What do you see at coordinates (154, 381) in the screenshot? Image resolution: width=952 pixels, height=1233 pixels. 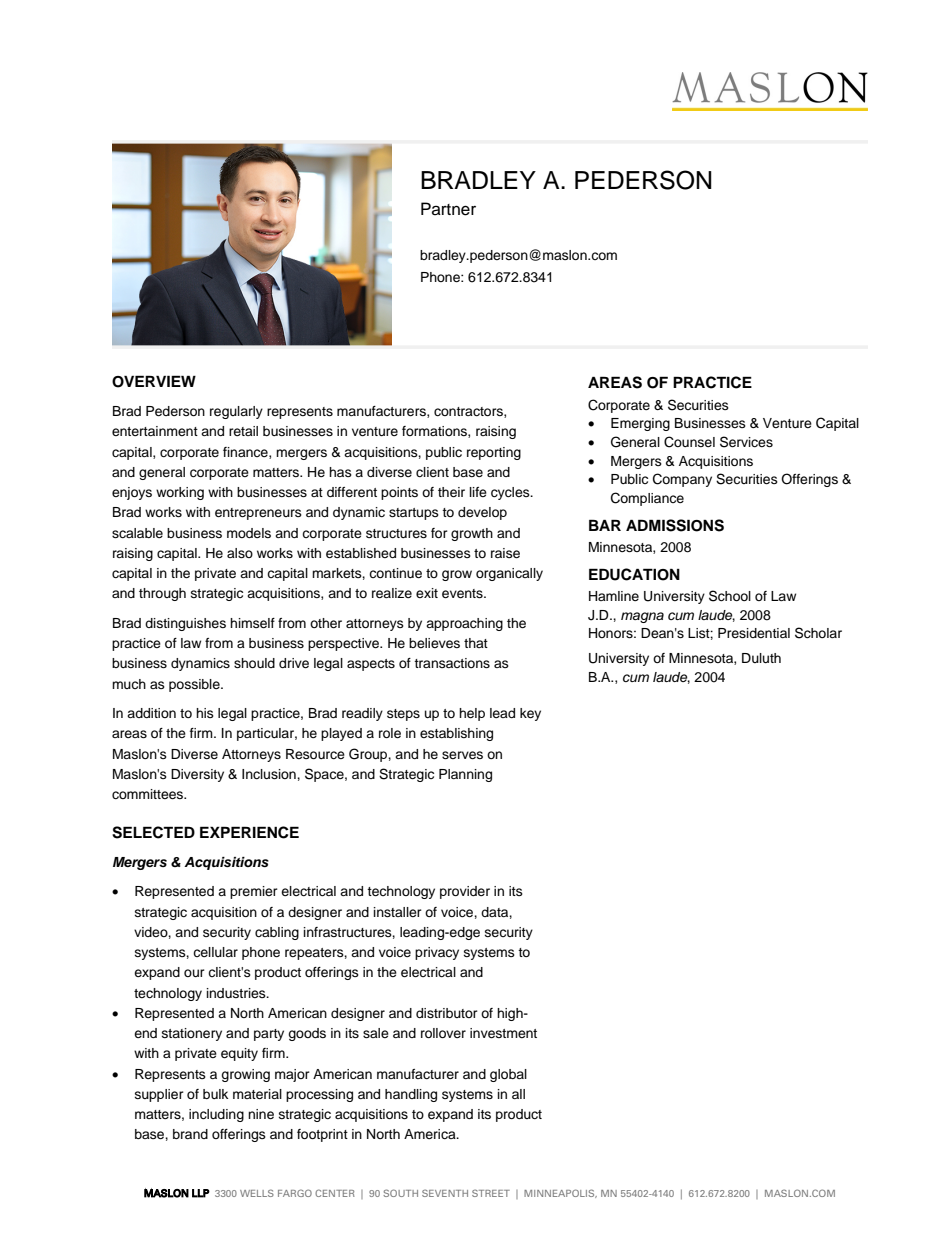 I see `OVERVIEW` at bounding box center [154, 381].
